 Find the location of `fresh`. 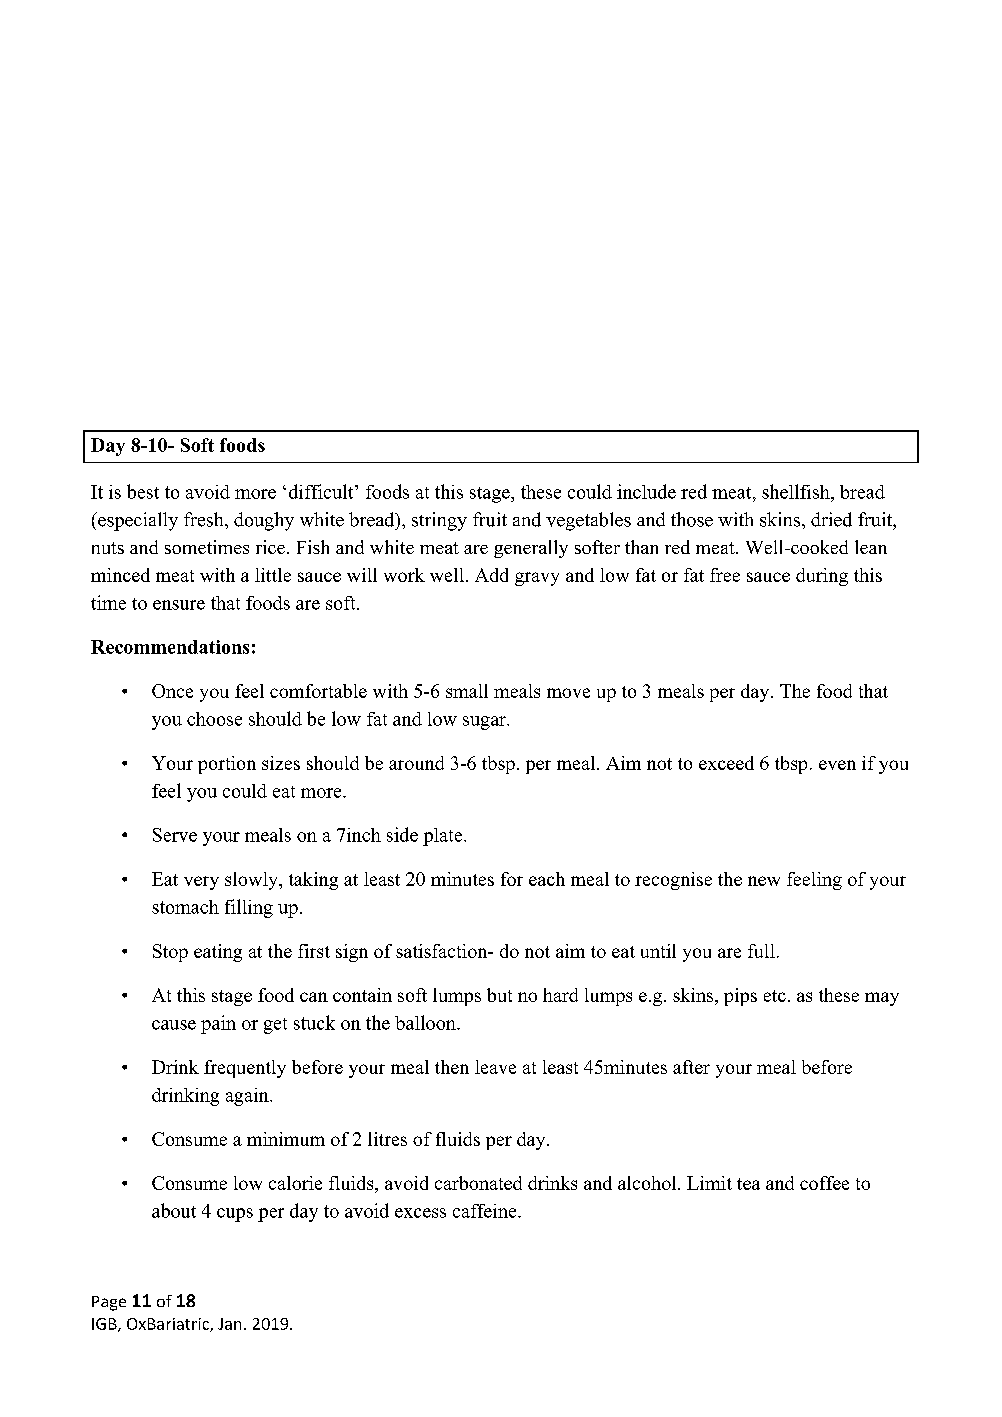

fresh is located at coordinates (205, 519).
